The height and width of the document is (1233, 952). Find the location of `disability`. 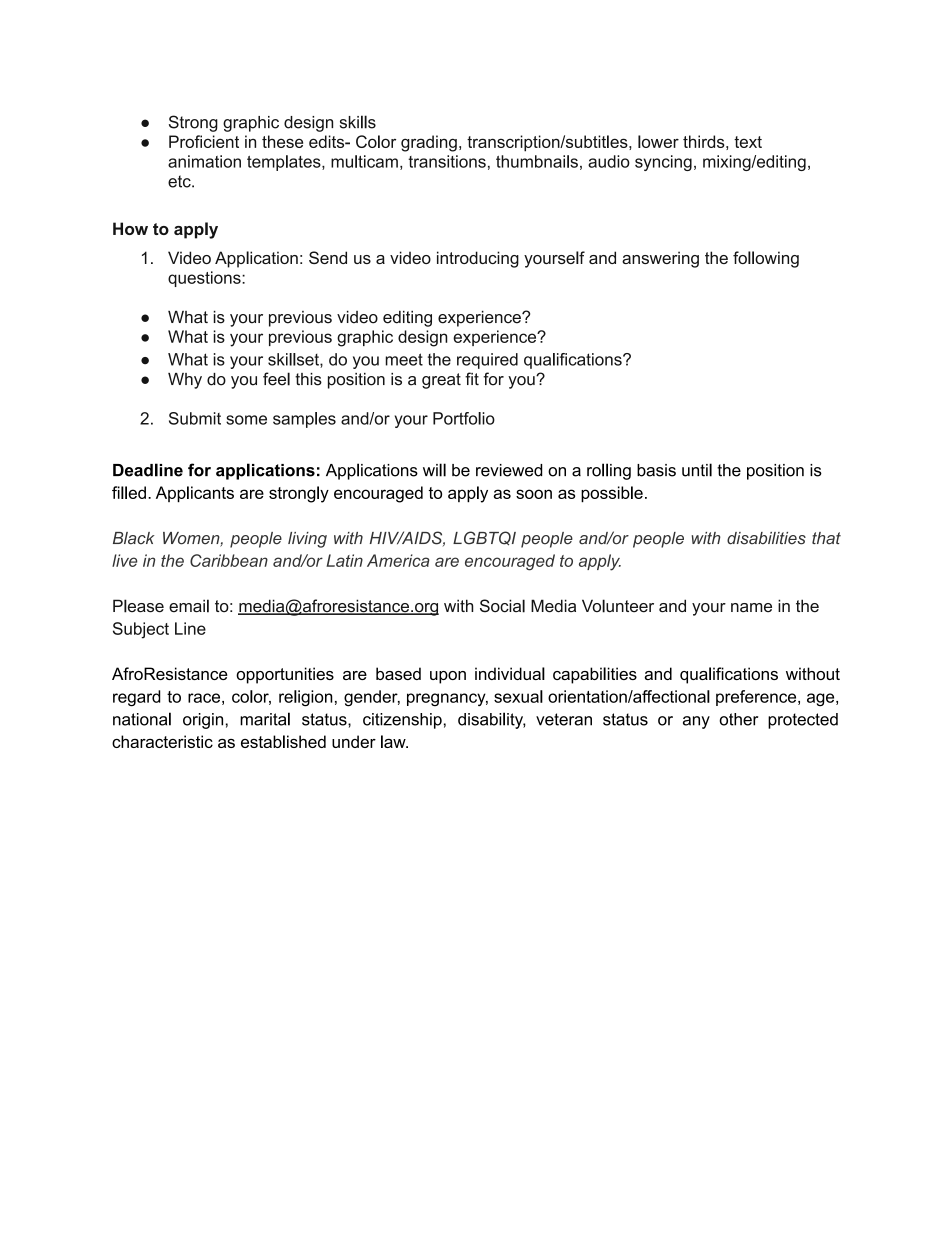

disability is located at coordinates (491, 720).
